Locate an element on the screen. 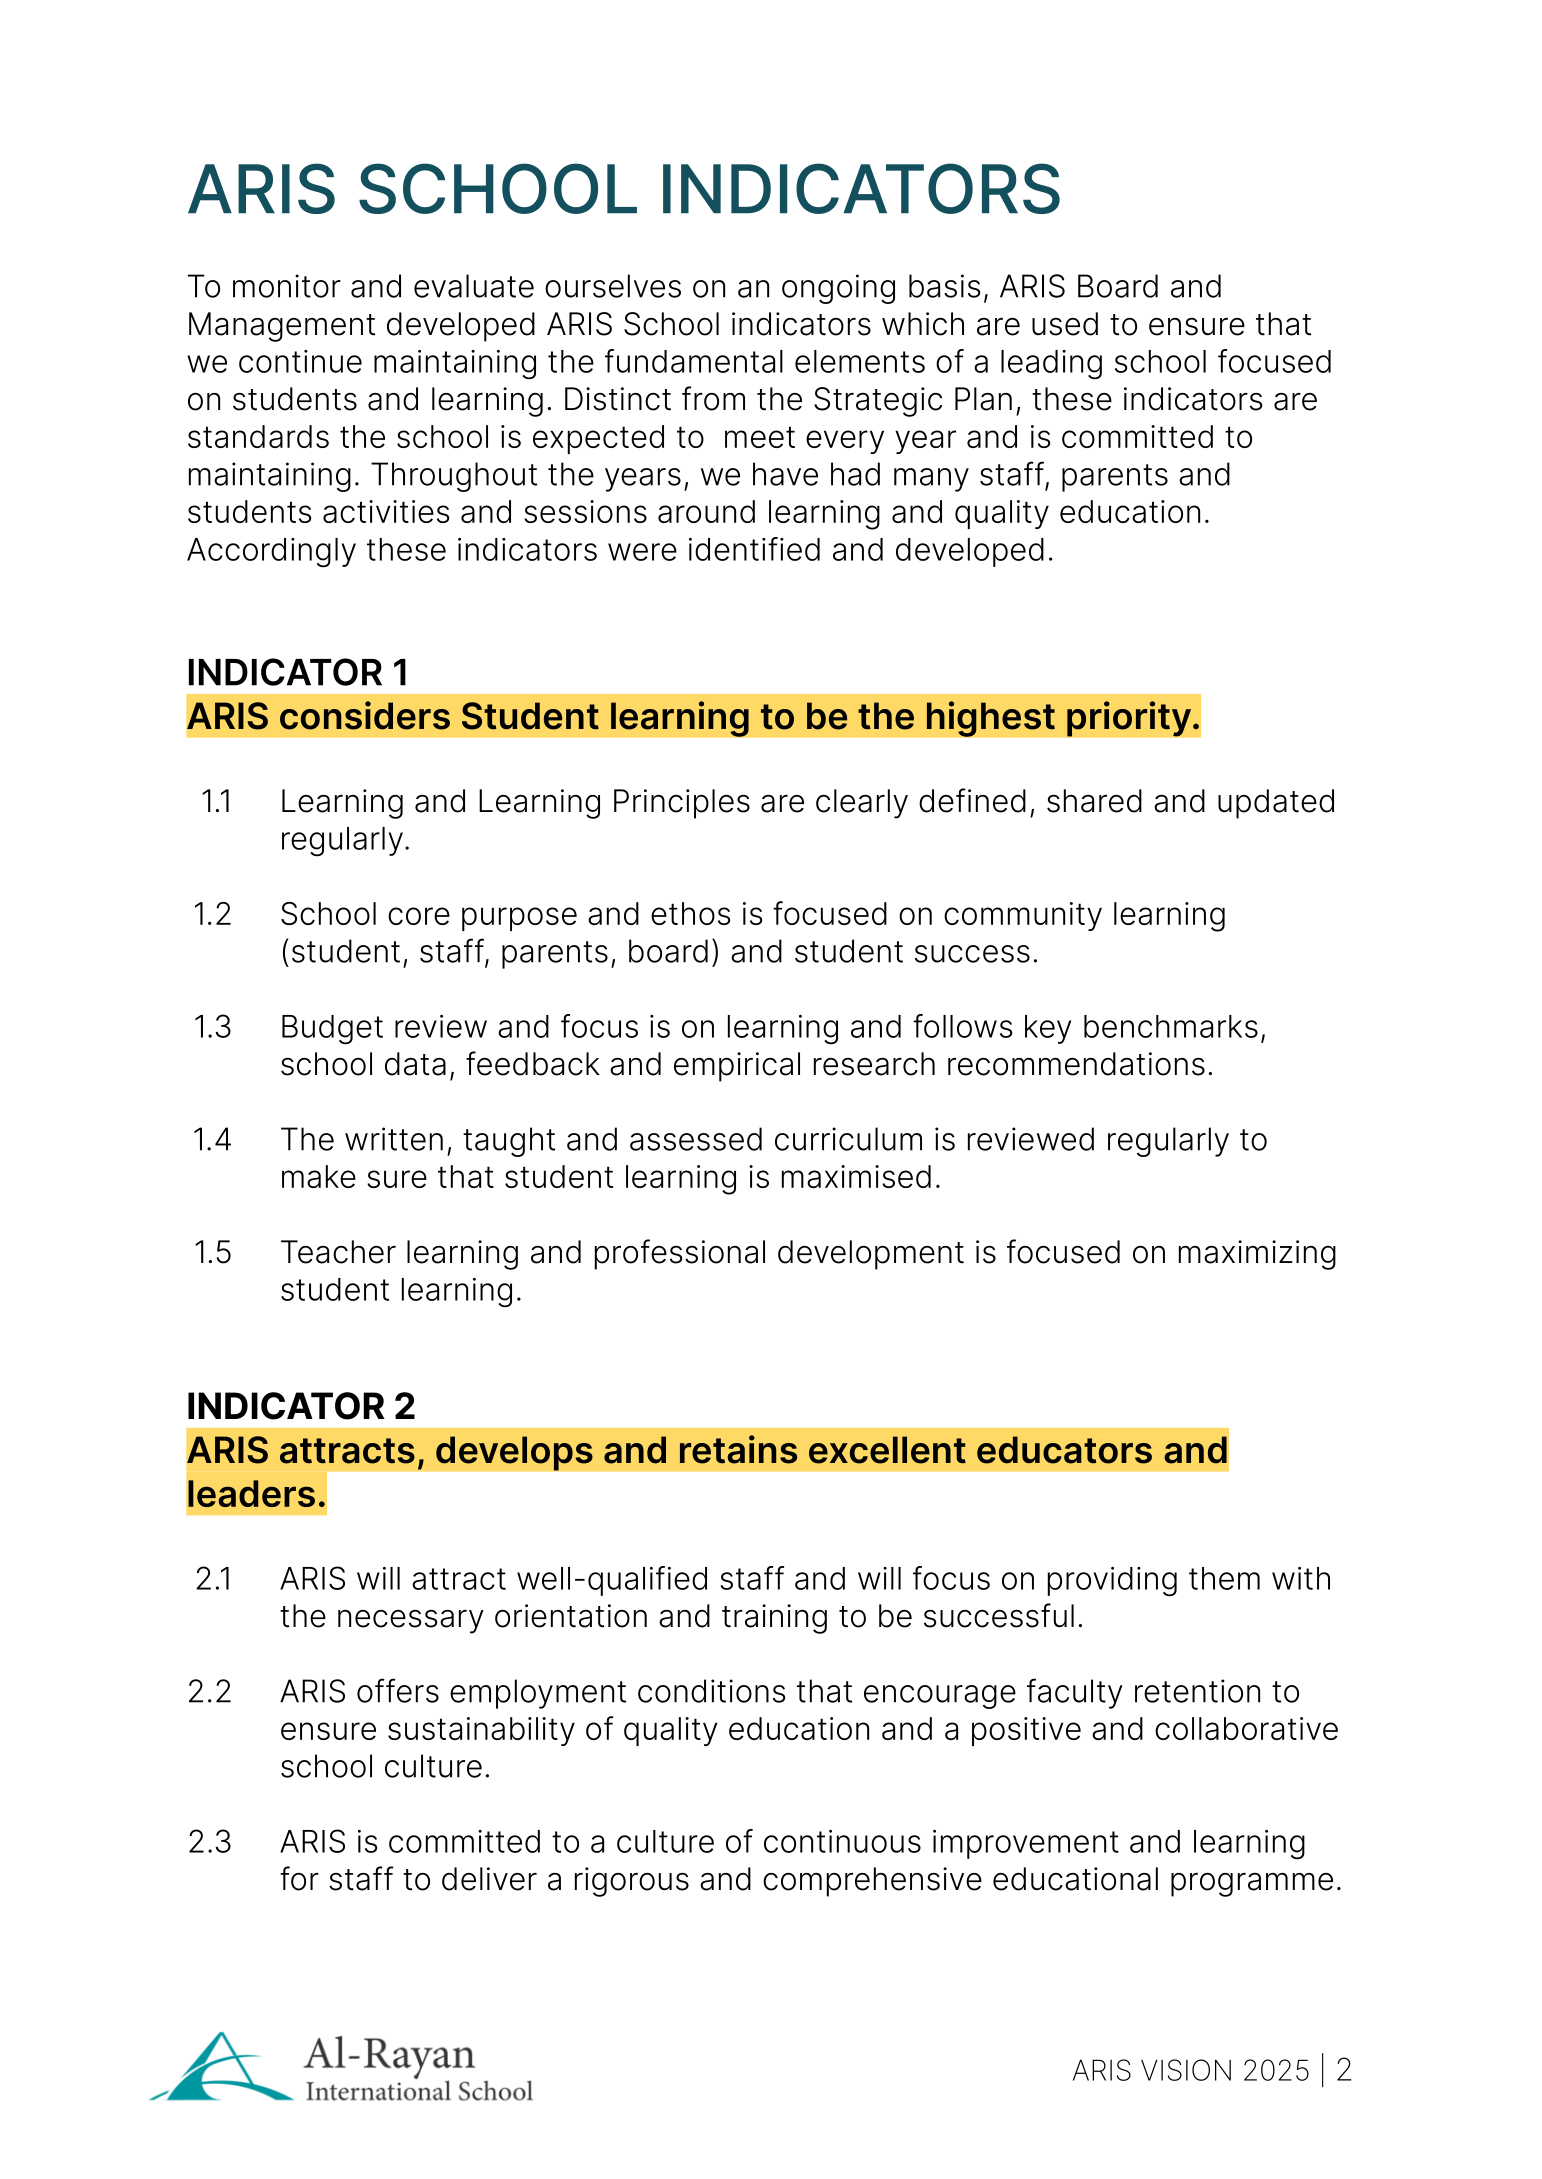 This screenshot has height=2179, width=1542. for is located at coordinates (299, 1878).
